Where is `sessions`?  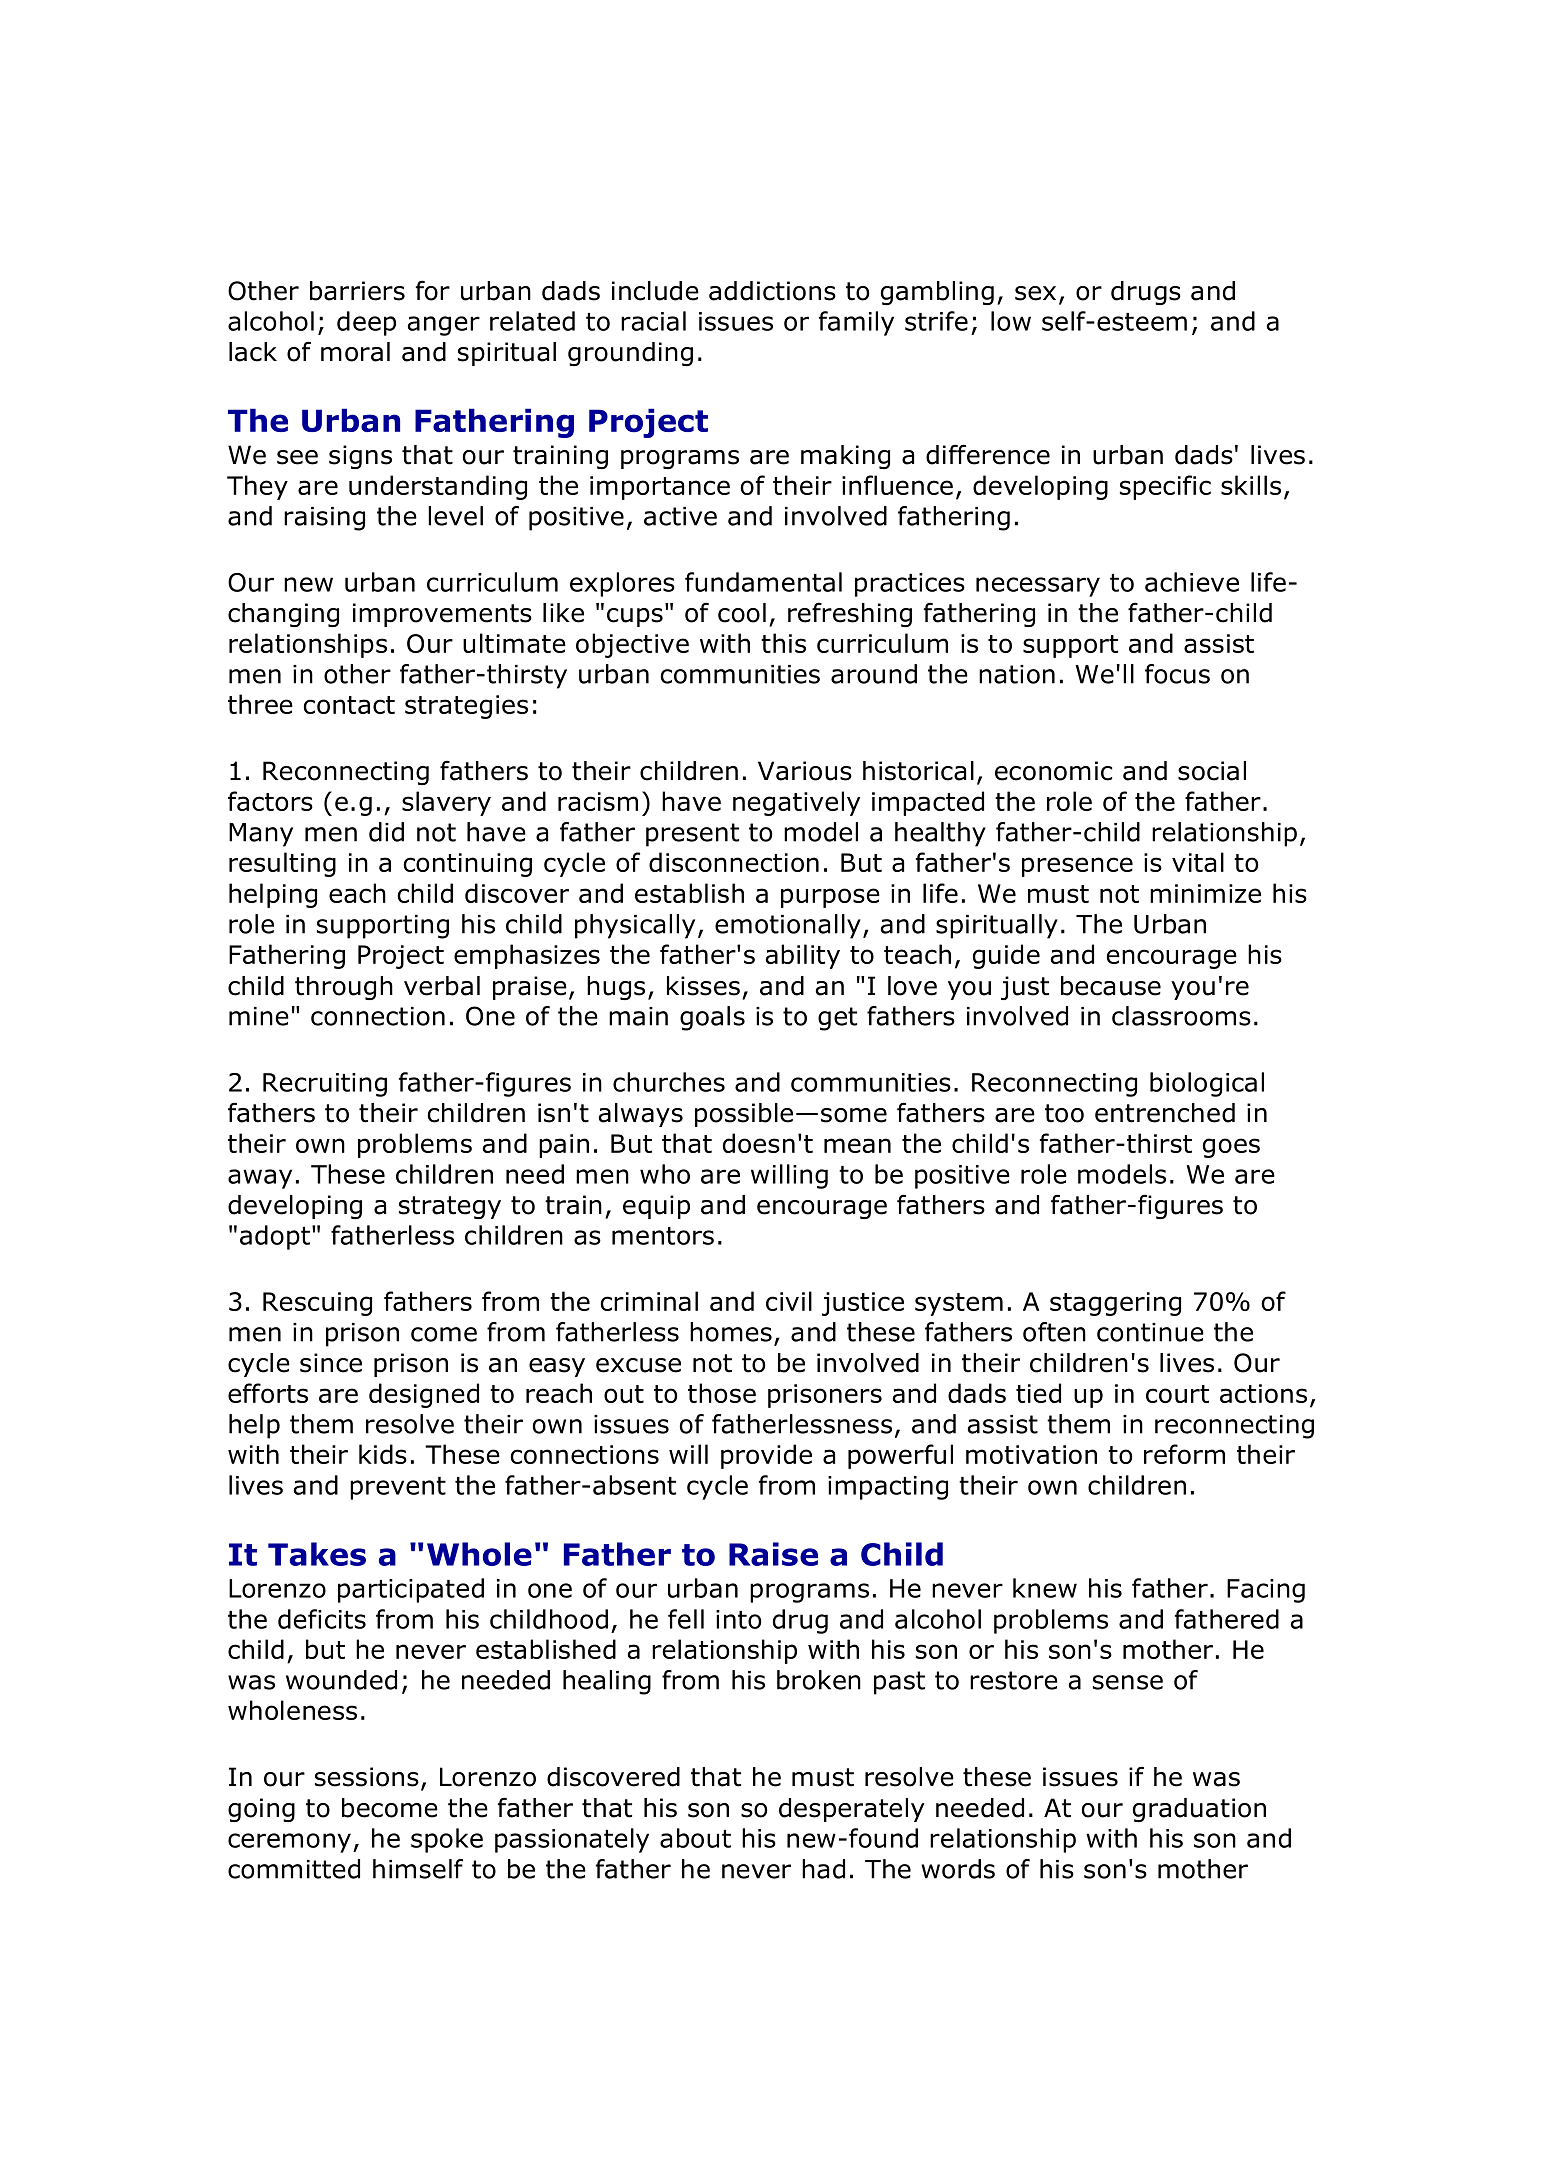 sessions is located at coordinates (367, 1777).
